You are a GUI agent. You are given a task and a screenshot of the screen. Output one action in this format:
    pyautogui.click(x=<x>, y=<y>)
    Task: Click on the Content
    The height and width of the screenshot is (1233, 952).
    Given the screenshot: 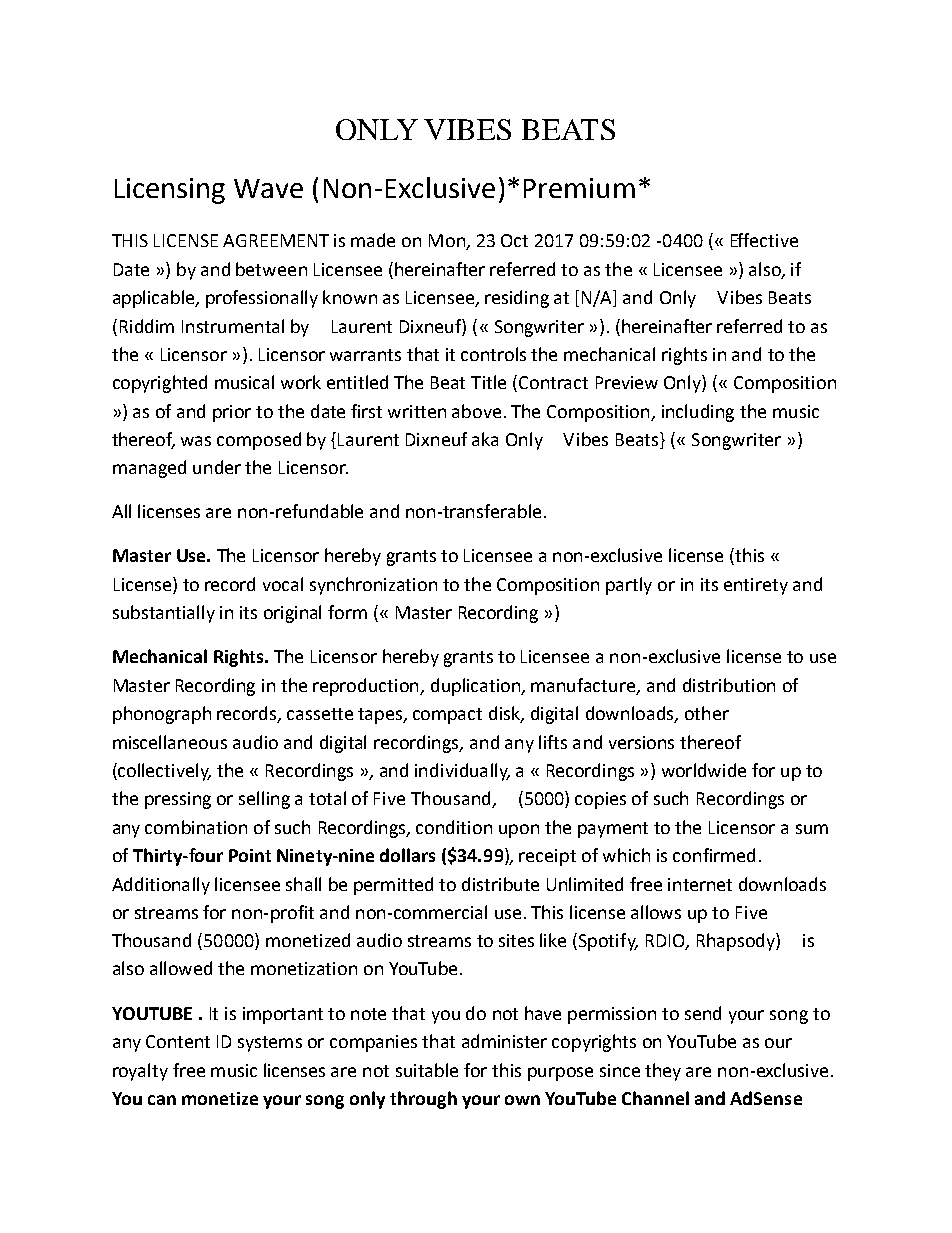 What is the action you would take?
    pyautogui.click(x=178, y=1041)
